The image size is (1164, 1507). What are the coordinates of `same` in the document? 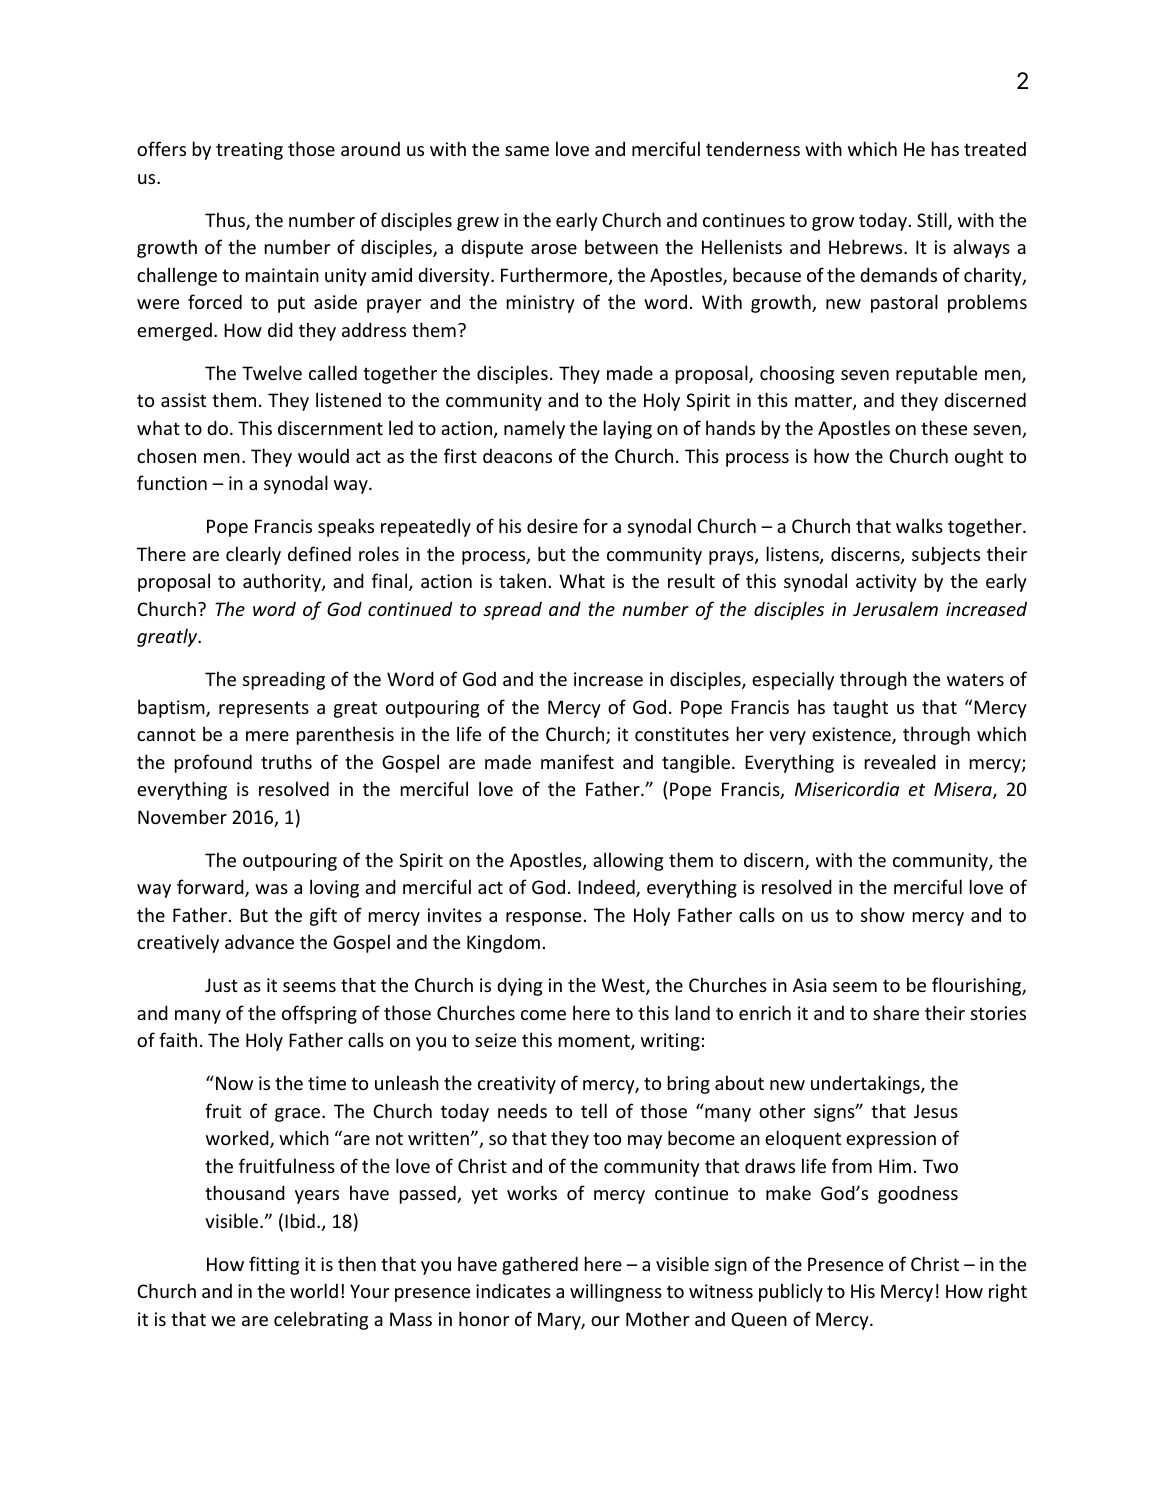 It's located at (527, 151).
